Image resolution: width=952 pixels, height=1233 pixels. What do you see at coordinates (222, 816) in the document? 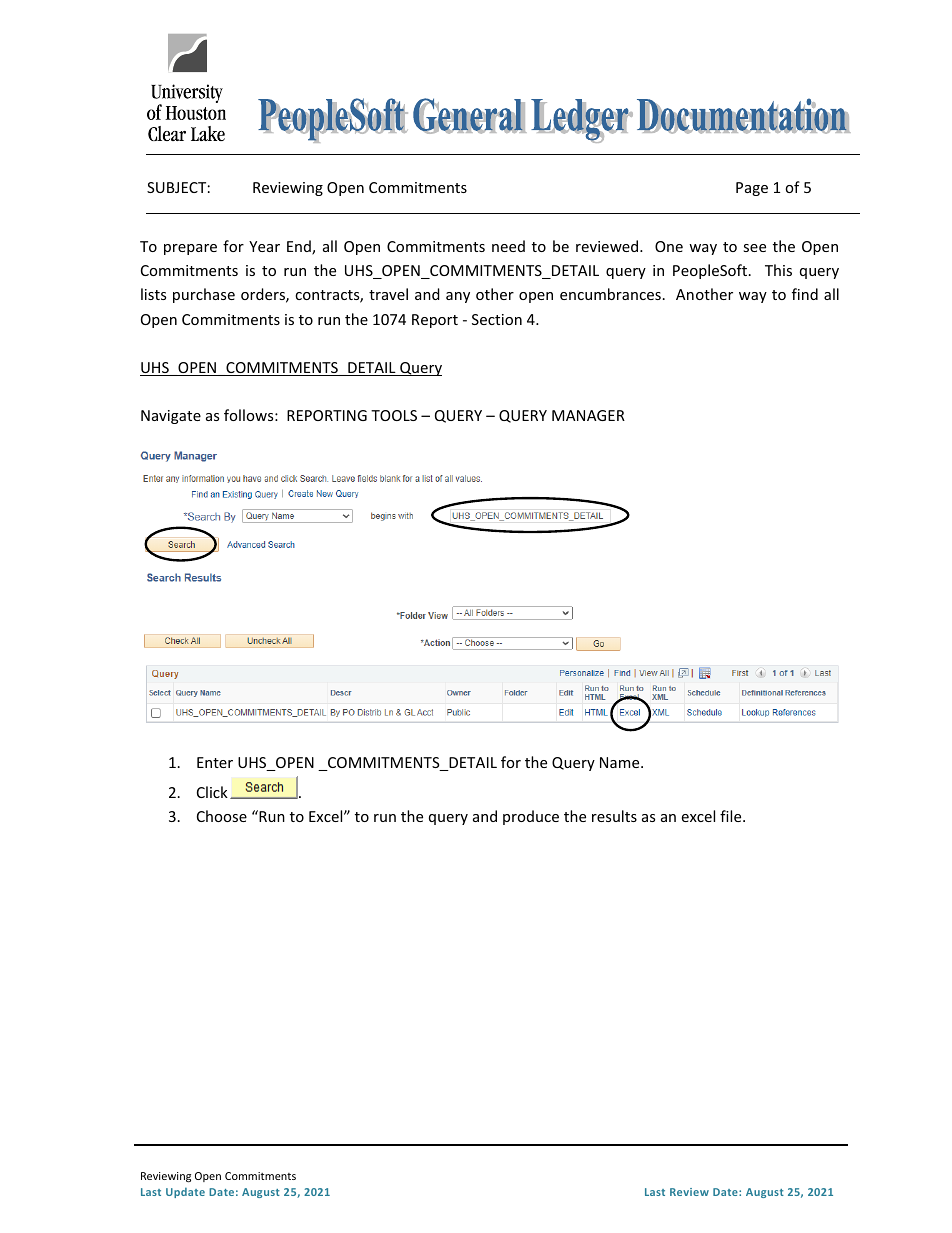
I see `Choose` at bounding box center [222, 816].
